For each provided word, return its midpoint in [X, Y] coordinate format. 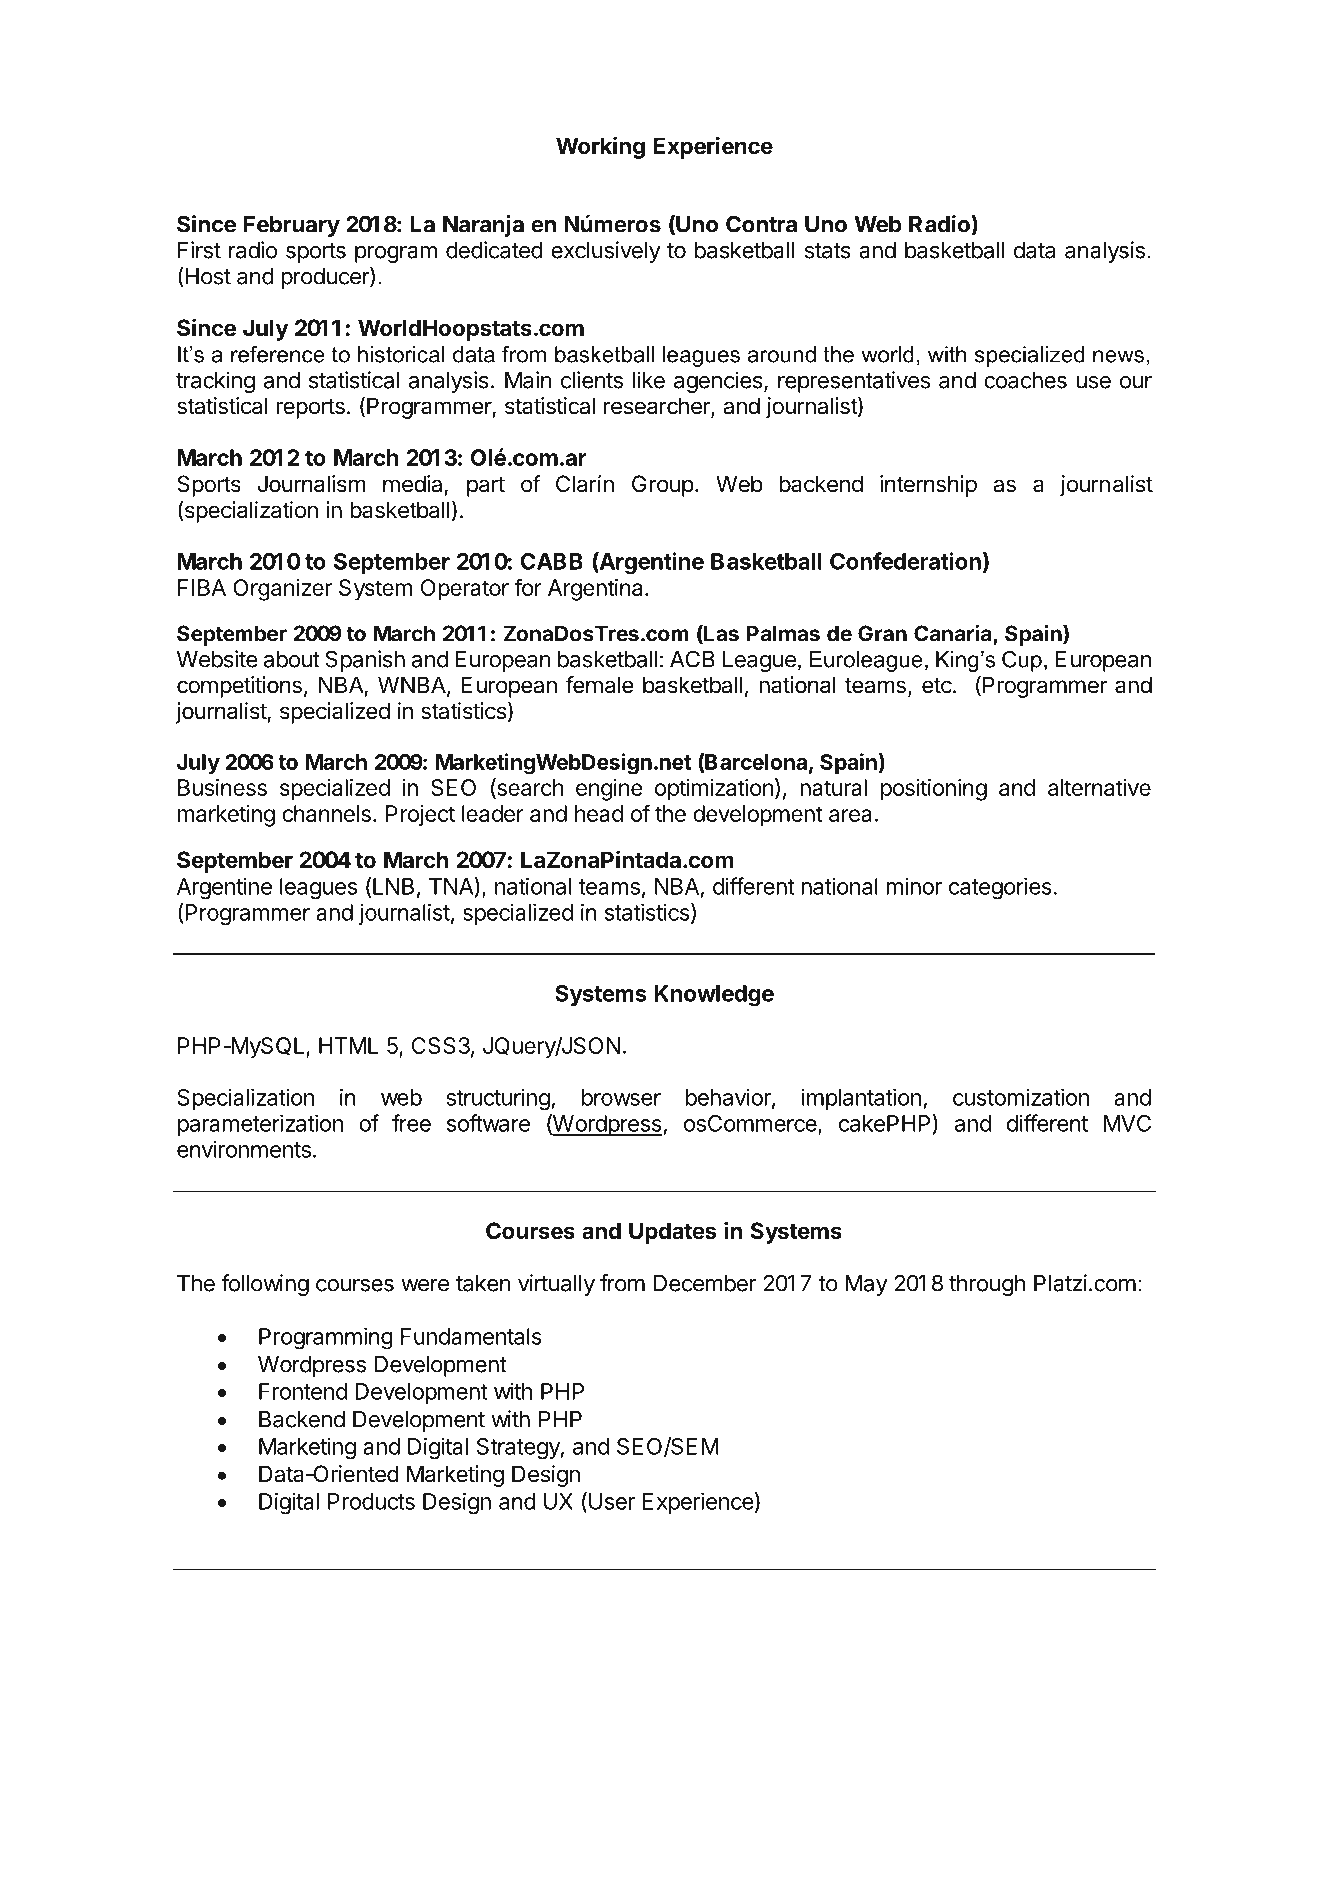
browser [621, 1097]
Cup [1022, 661]
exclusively [606, 252]
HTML [348, 1045]
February [292, 226]
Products [371, 1501]
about [292, 659]
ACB [692, 659]
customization [1021, 1097]
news [1118, 356]
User [612, 1501]
